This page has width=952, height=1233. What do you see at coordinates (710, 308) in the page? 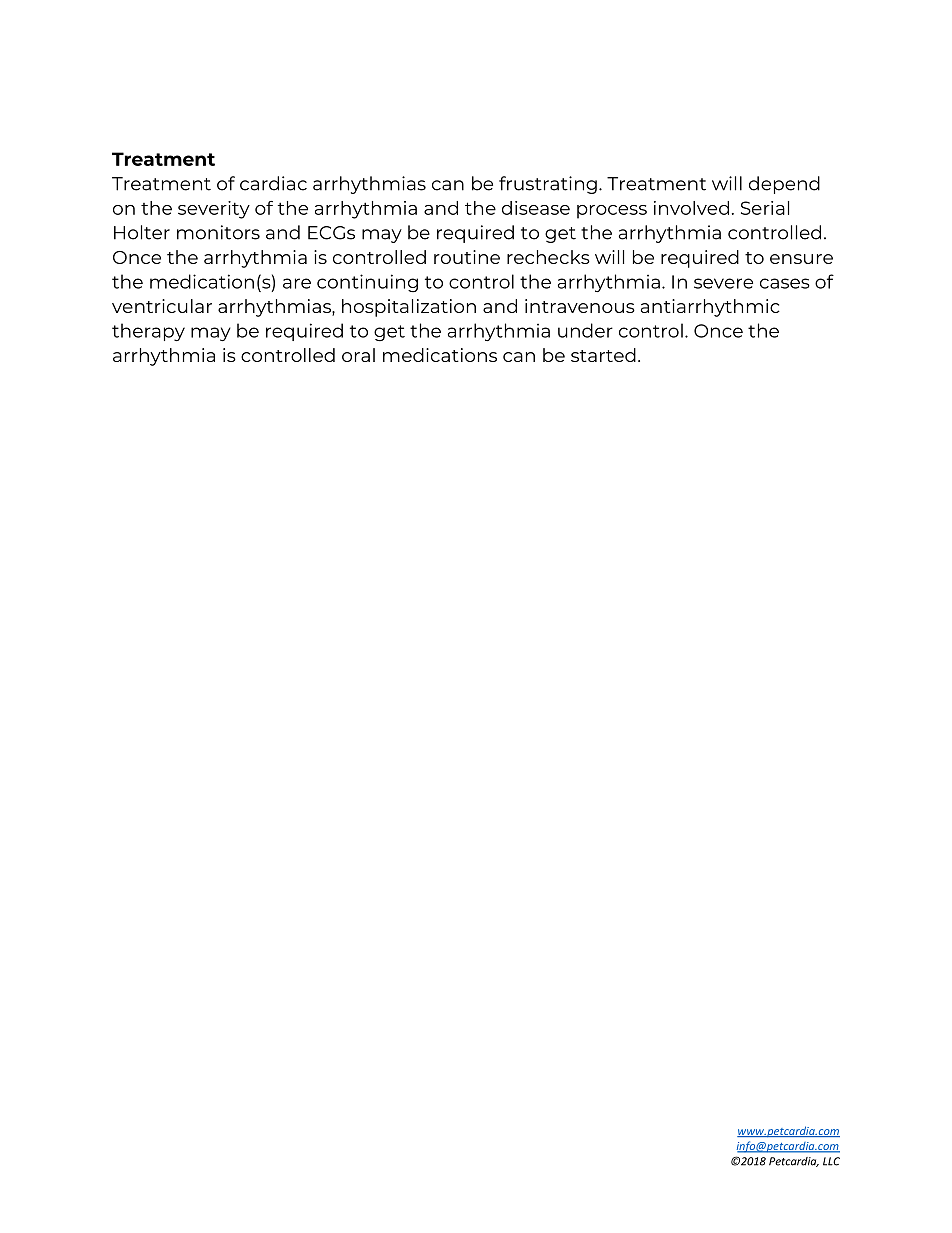
I see `antiarrhythmic` at bounding box center [710, 308].
